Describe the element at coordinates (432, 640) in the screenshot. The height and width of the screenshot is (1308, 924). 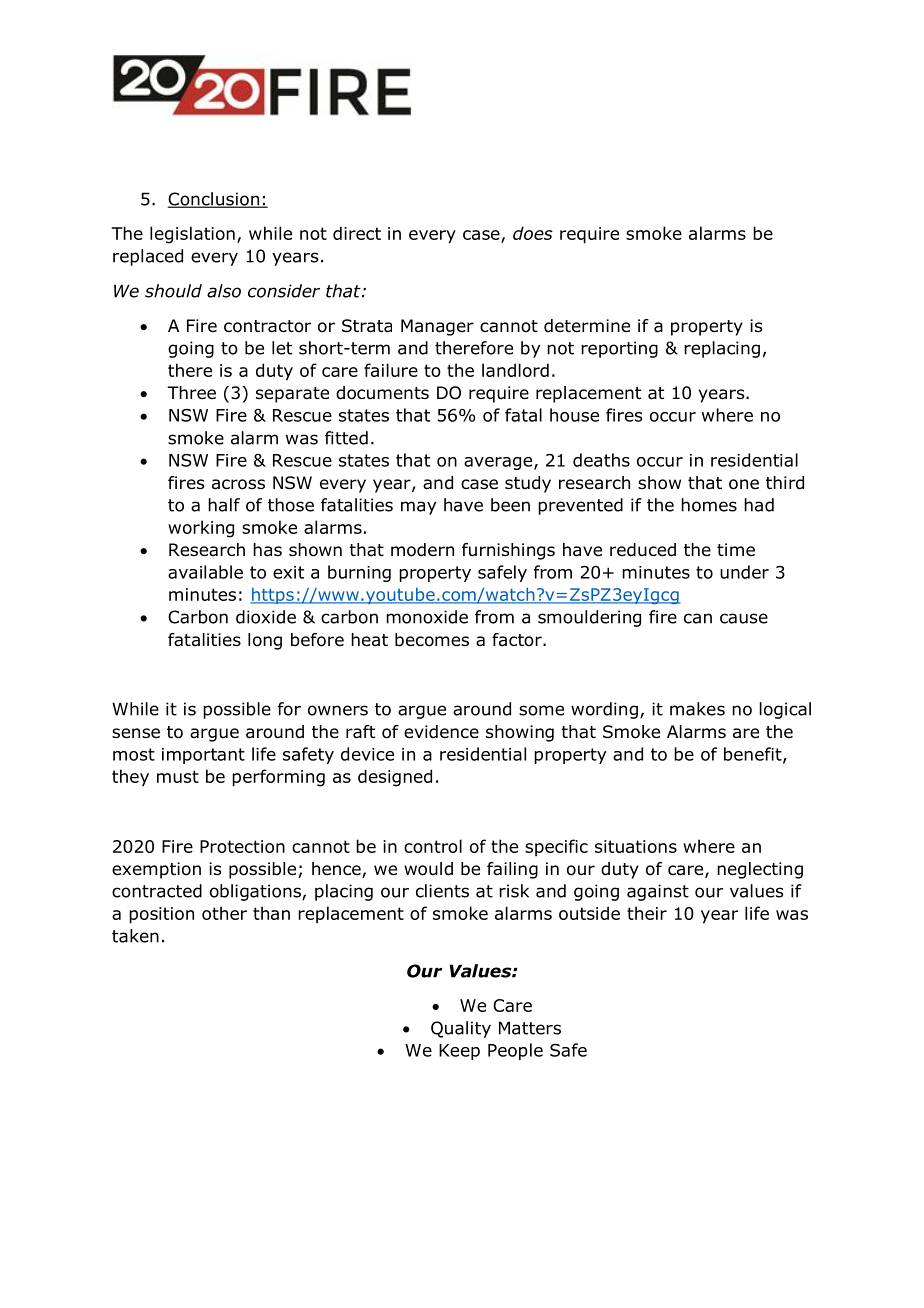
I see `becomes` at that location.
